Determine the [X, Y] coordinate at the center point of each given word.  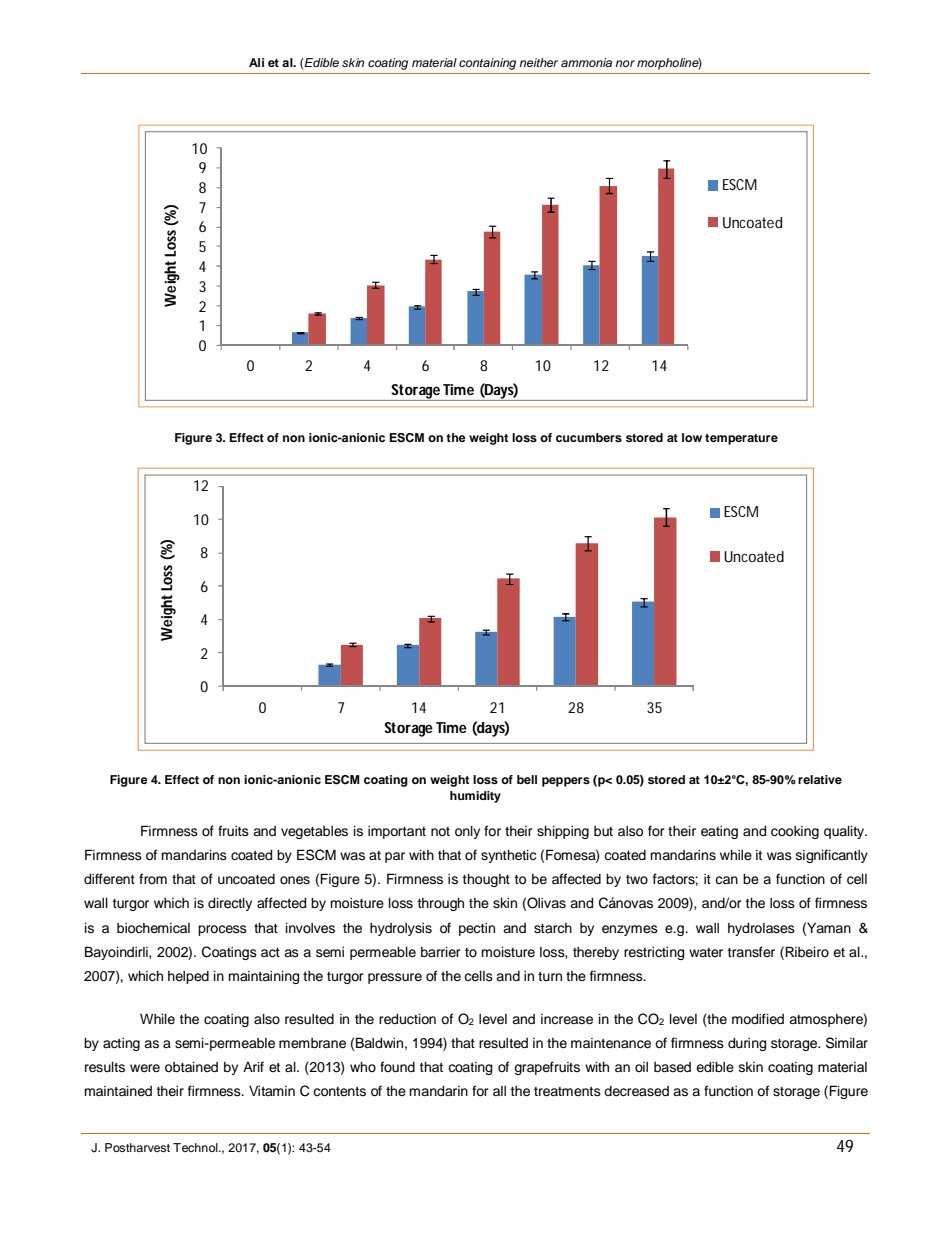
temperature [741, 439]
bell [527, 779]
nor [625, 63]
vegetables [314, 832]
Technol [196, 1147]
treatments [567, 1091]
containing [487, 64]
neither [538, 62]
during [747, 1044]
